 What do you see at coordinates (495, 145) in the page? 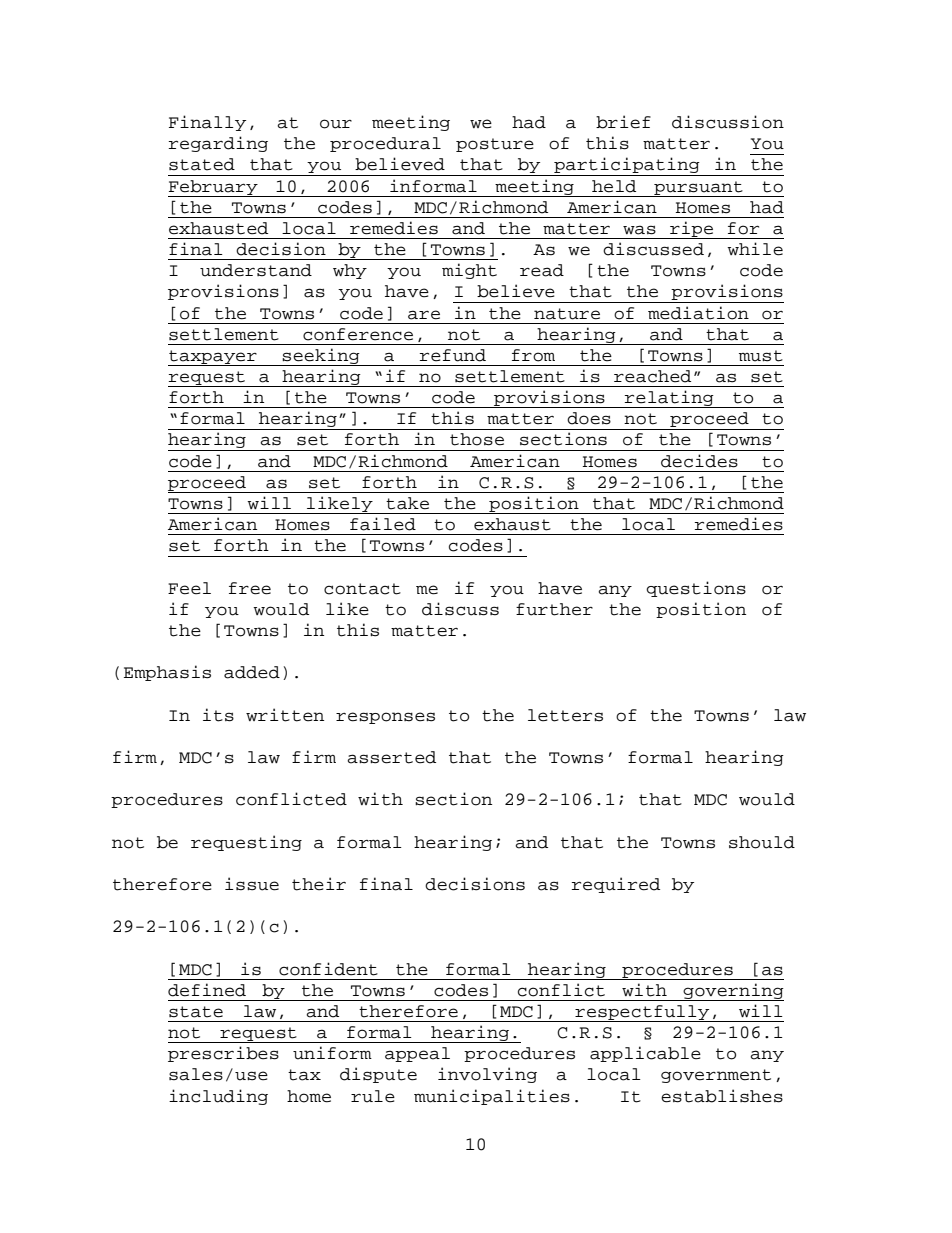
I see `posture` at bounding box center [495, 145].
